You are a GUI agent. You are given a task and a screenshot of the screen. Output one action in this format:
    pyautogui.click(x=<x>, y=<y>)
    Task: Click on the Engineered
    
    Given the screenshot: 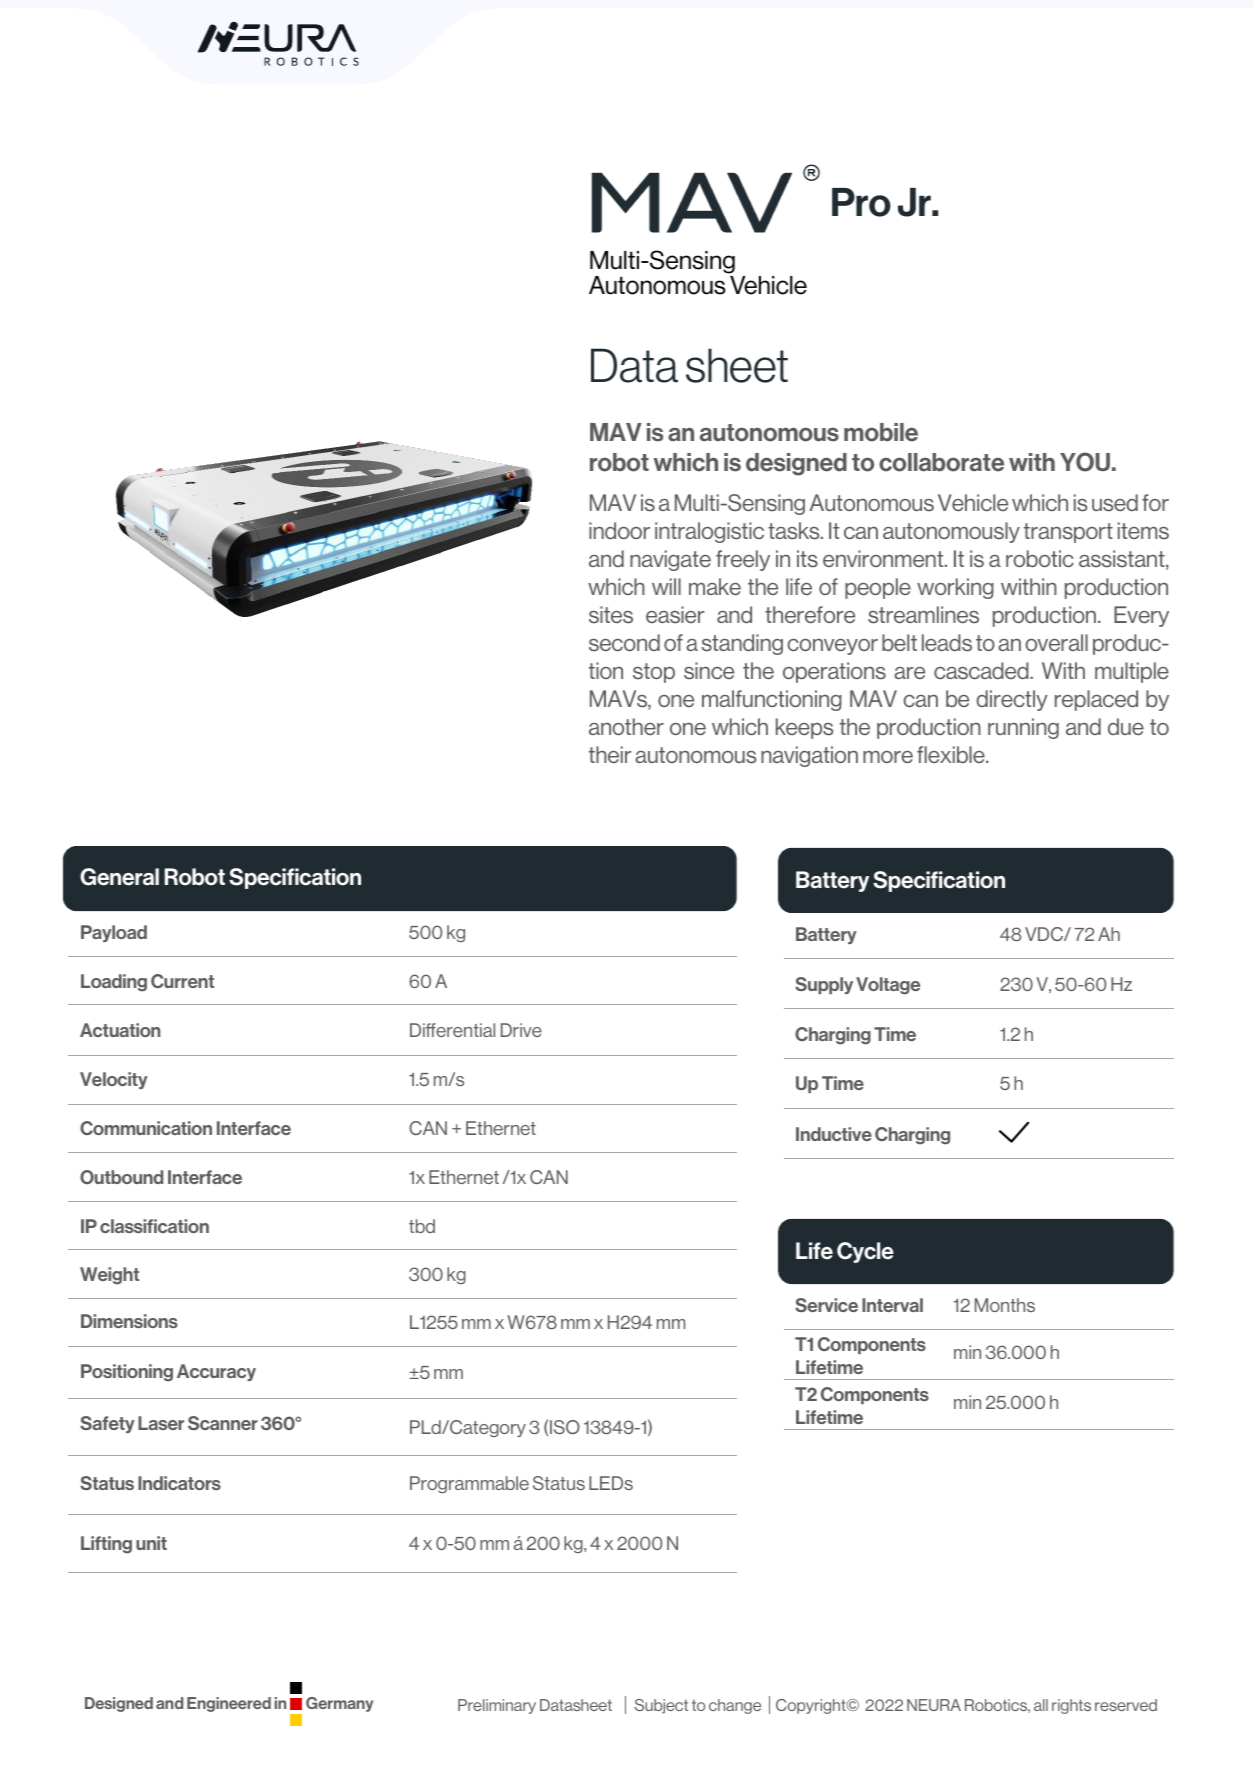 What is the action you would take?
    pyautogui.click(x=229, y=1704)
